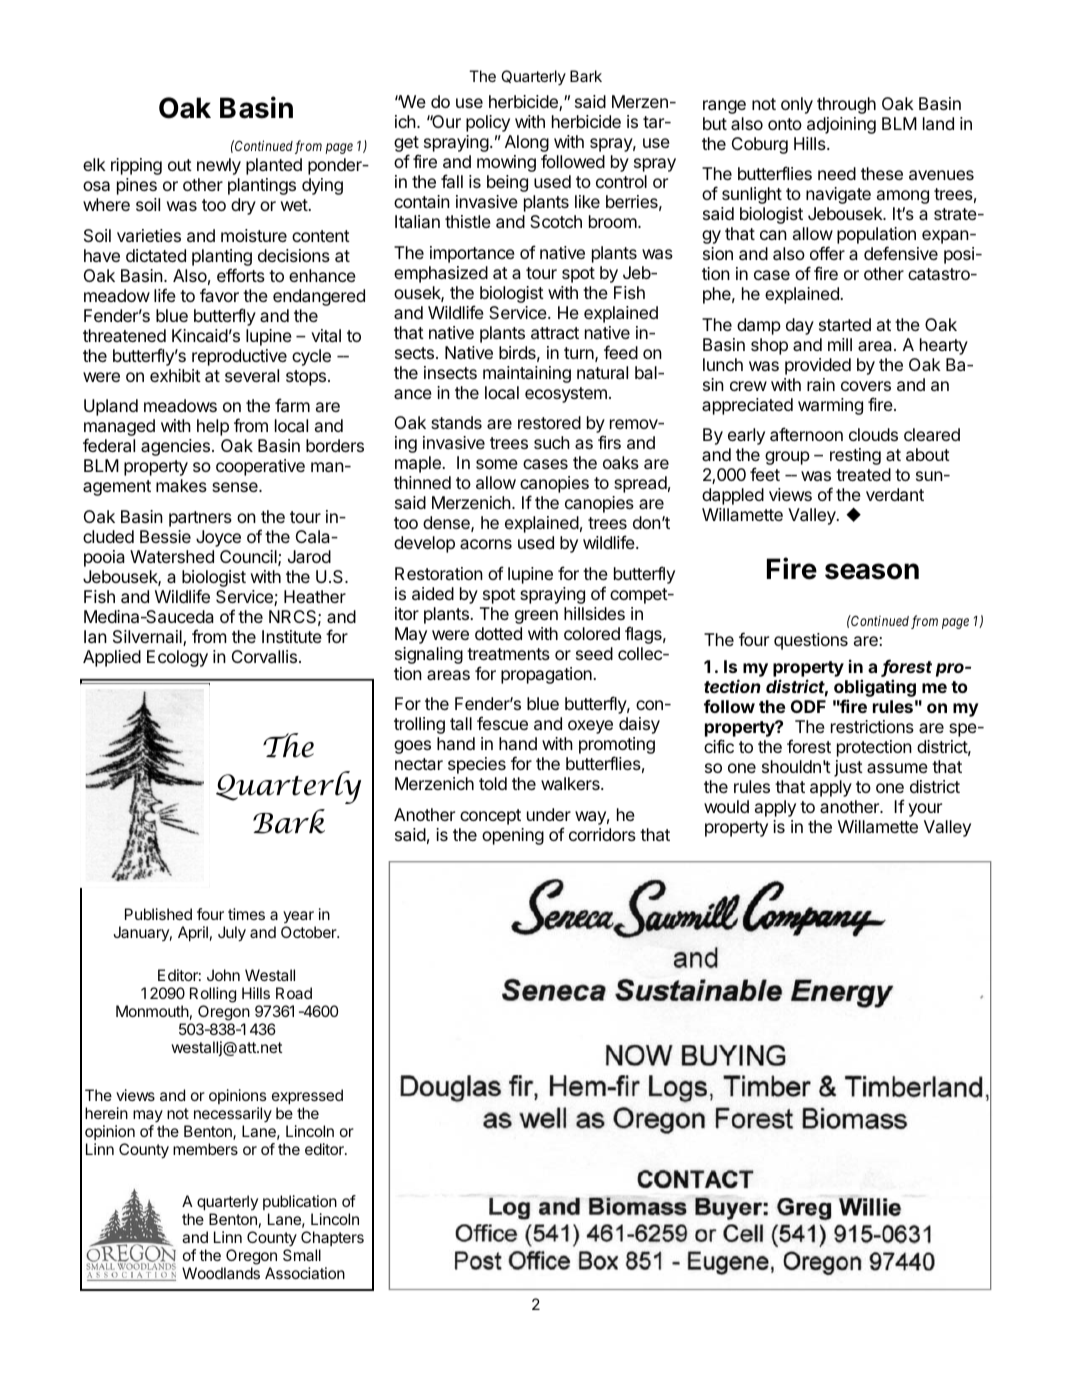 Image resolution: width=1066 pixels, height=1379 pixels. Describe the element at coordinates (830, 406) in the page. I see `warming` at that location.
